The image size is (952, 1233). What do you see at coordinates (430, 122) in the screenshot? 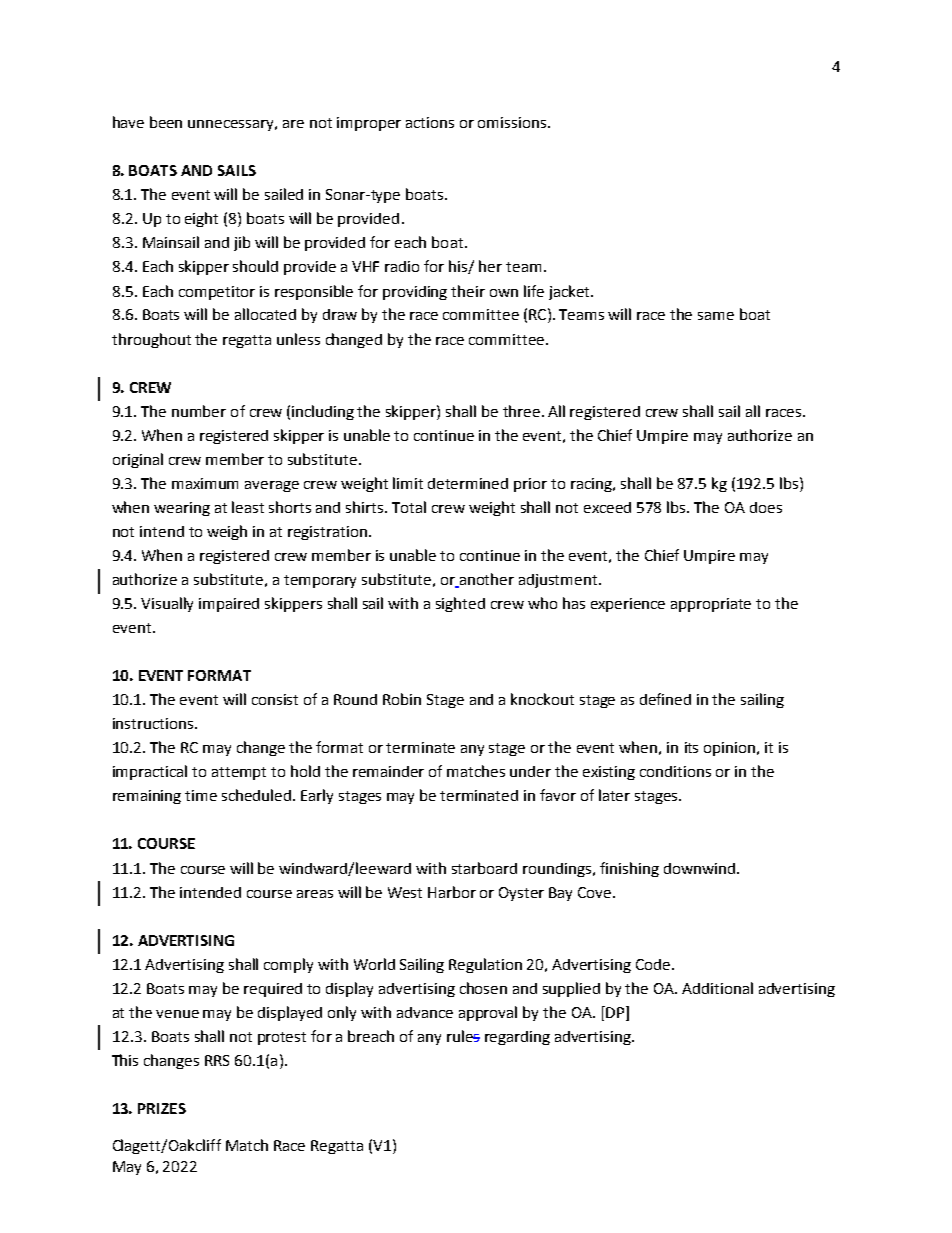
I see `actions` at bounding box center [430, 122].
